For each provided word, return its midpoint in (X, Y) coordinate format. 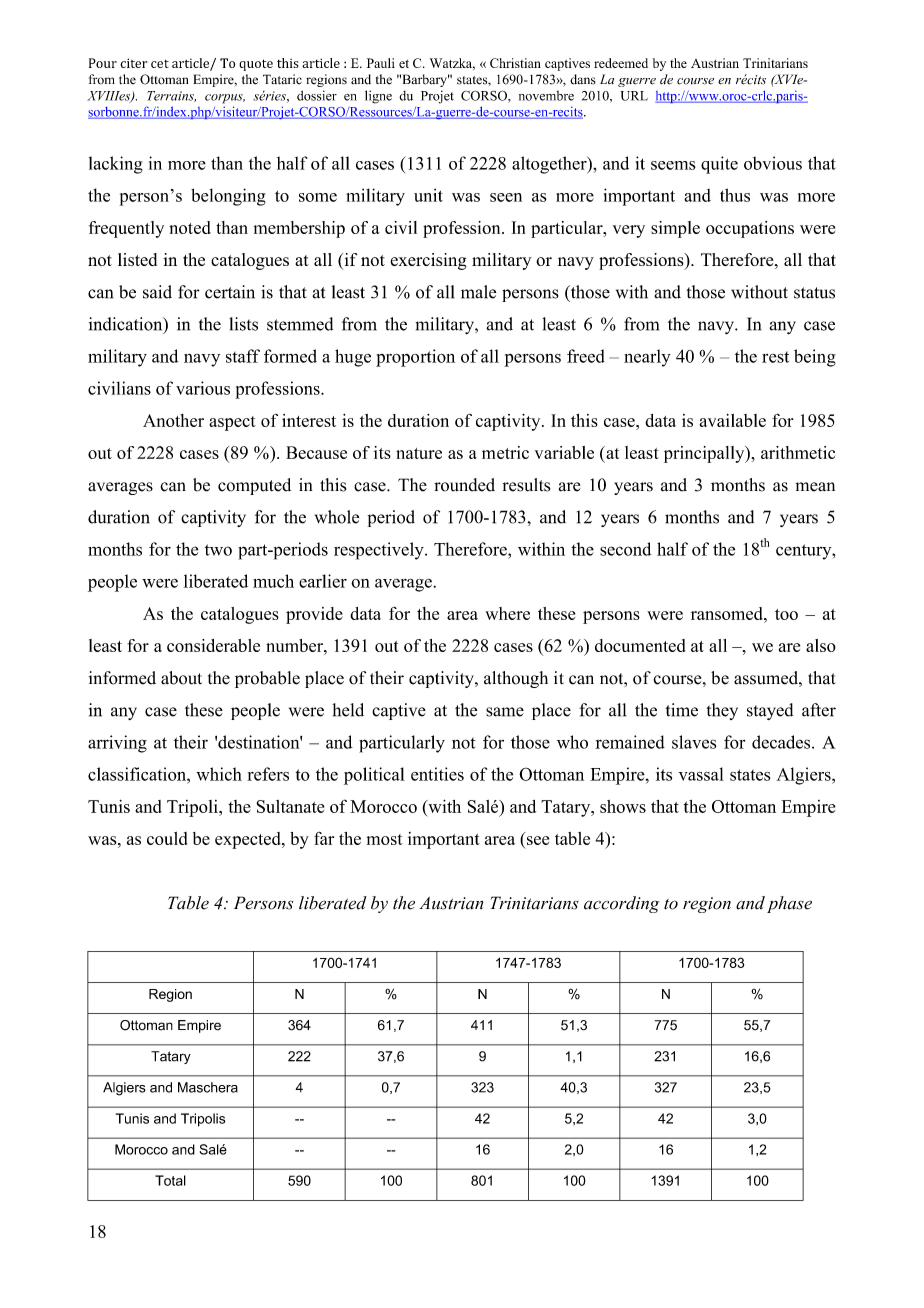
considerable (213, 645)
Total (170, 1180)
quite (719, 165)
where (507, 613)
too (786, 614)
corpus (225, 99)
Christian (515, 63)
